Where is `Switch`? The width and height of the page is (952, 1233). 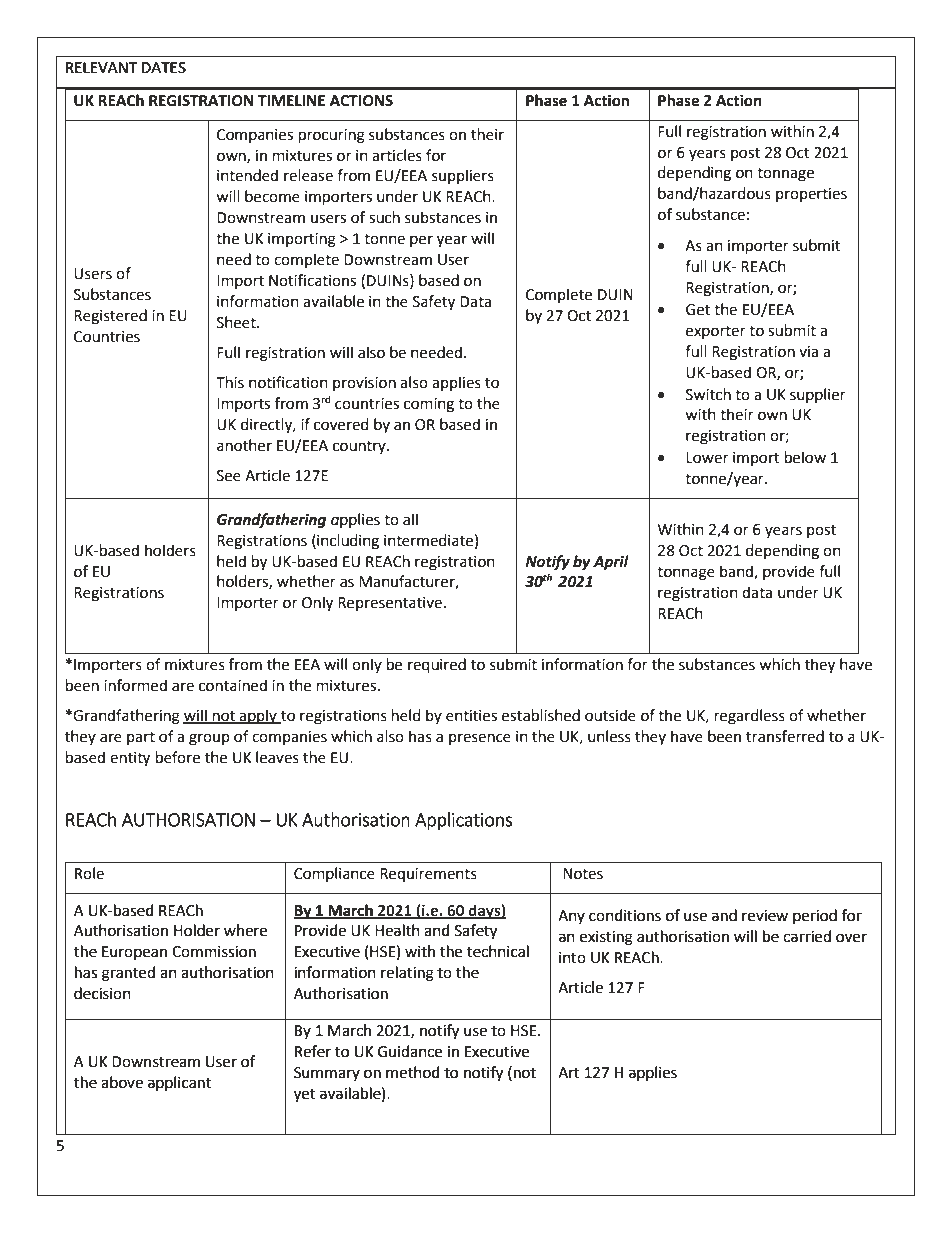
Switch is located at coordinates (708, 394).
